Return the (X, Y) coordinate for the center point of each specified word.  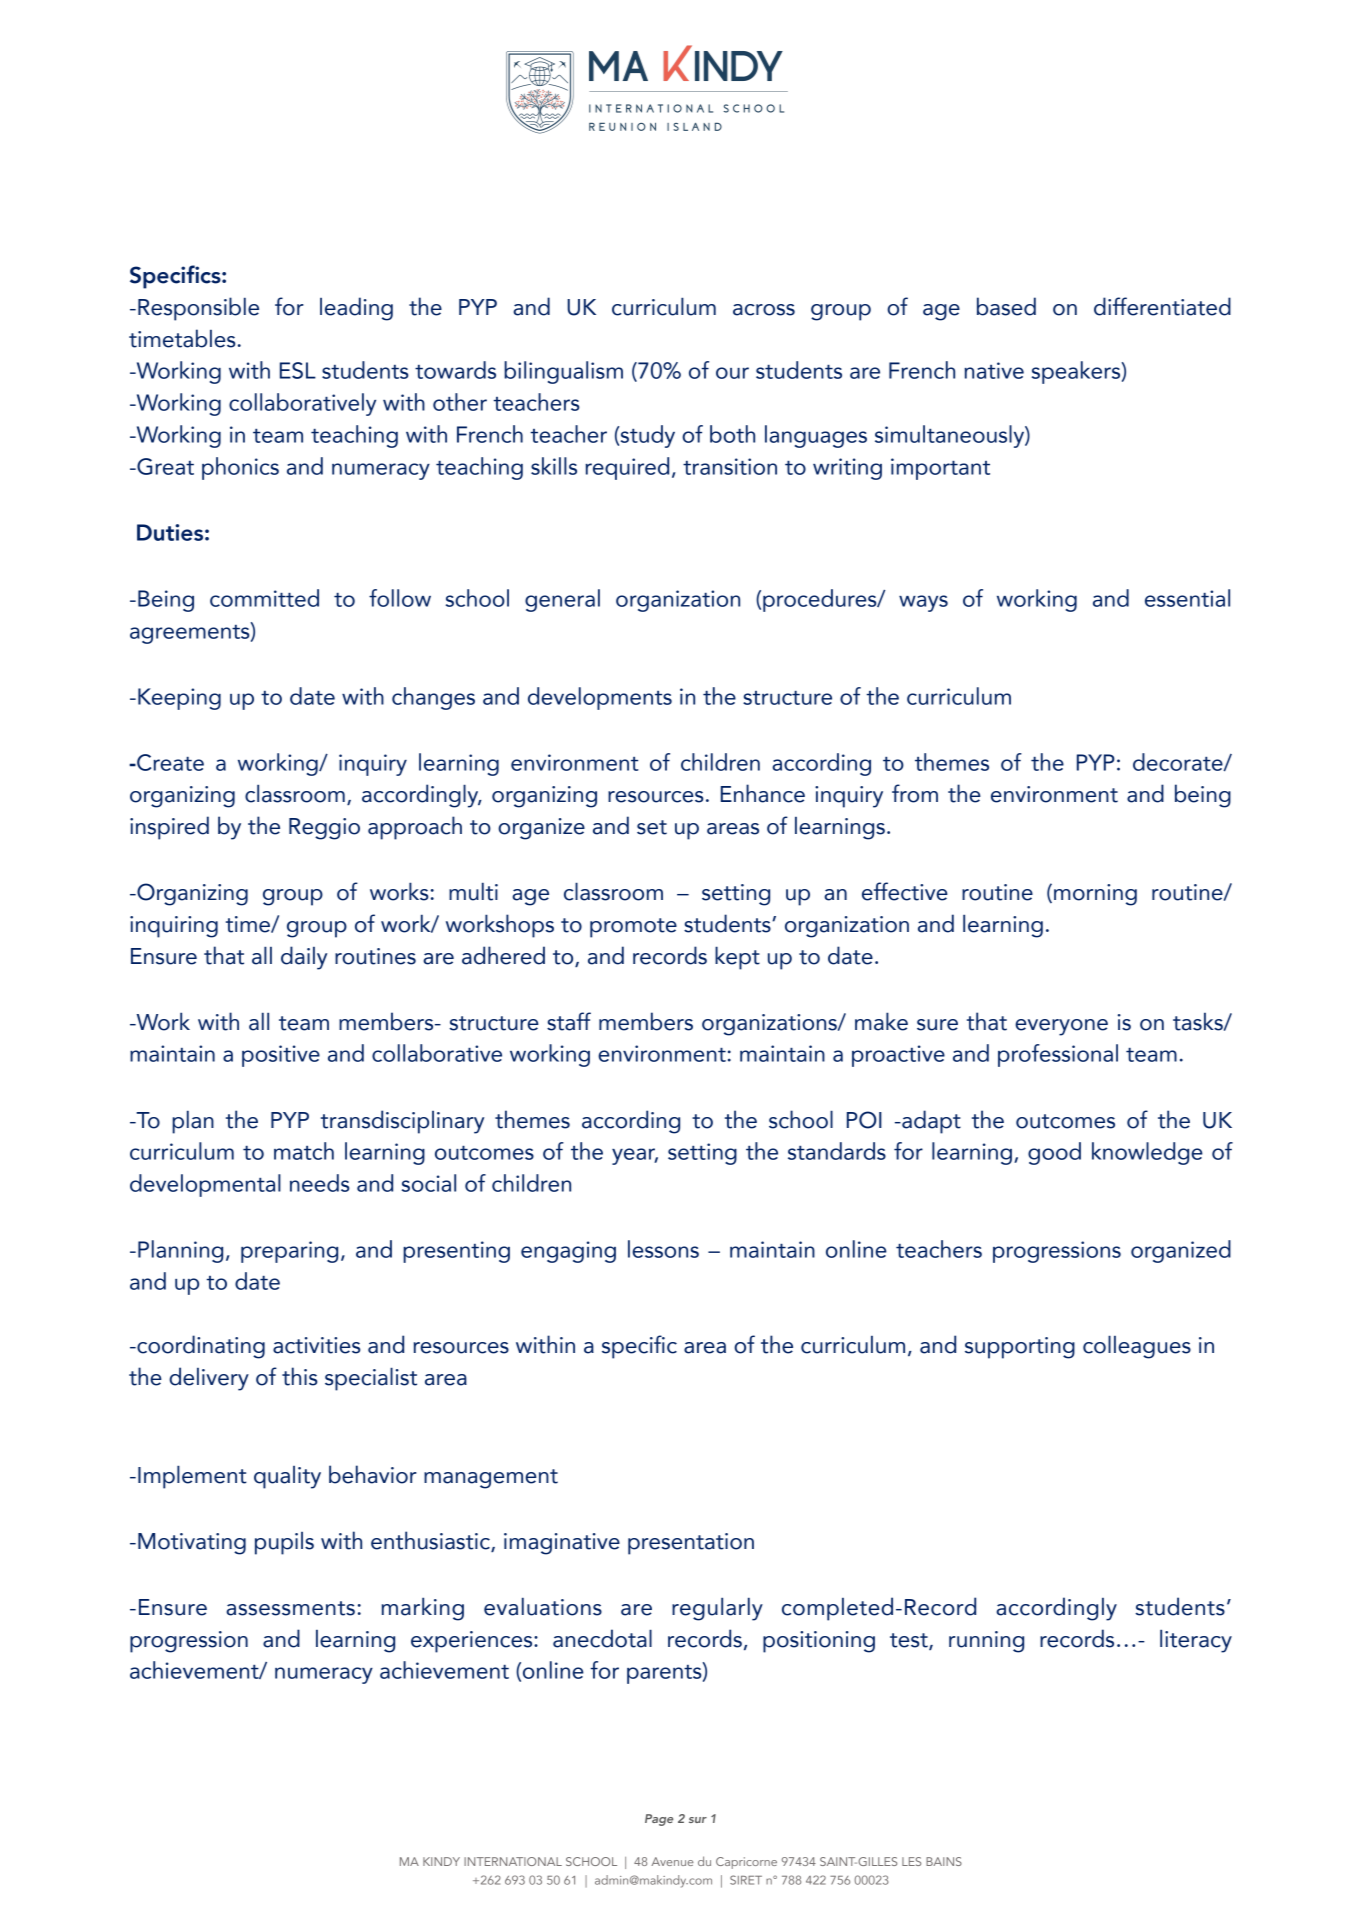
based (1006, 306)
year (635, 1156)
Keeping (179, 699)
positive (281, 1056)
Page (659, 1820)
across (764, 310)
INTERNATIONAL (513, 1861)
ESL (298, 370)
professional (1058, 1055)
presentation (691, 1544)
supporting (1020, 1348)
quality (287, 1477)
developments (600, 698)
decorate (1179, 762)
